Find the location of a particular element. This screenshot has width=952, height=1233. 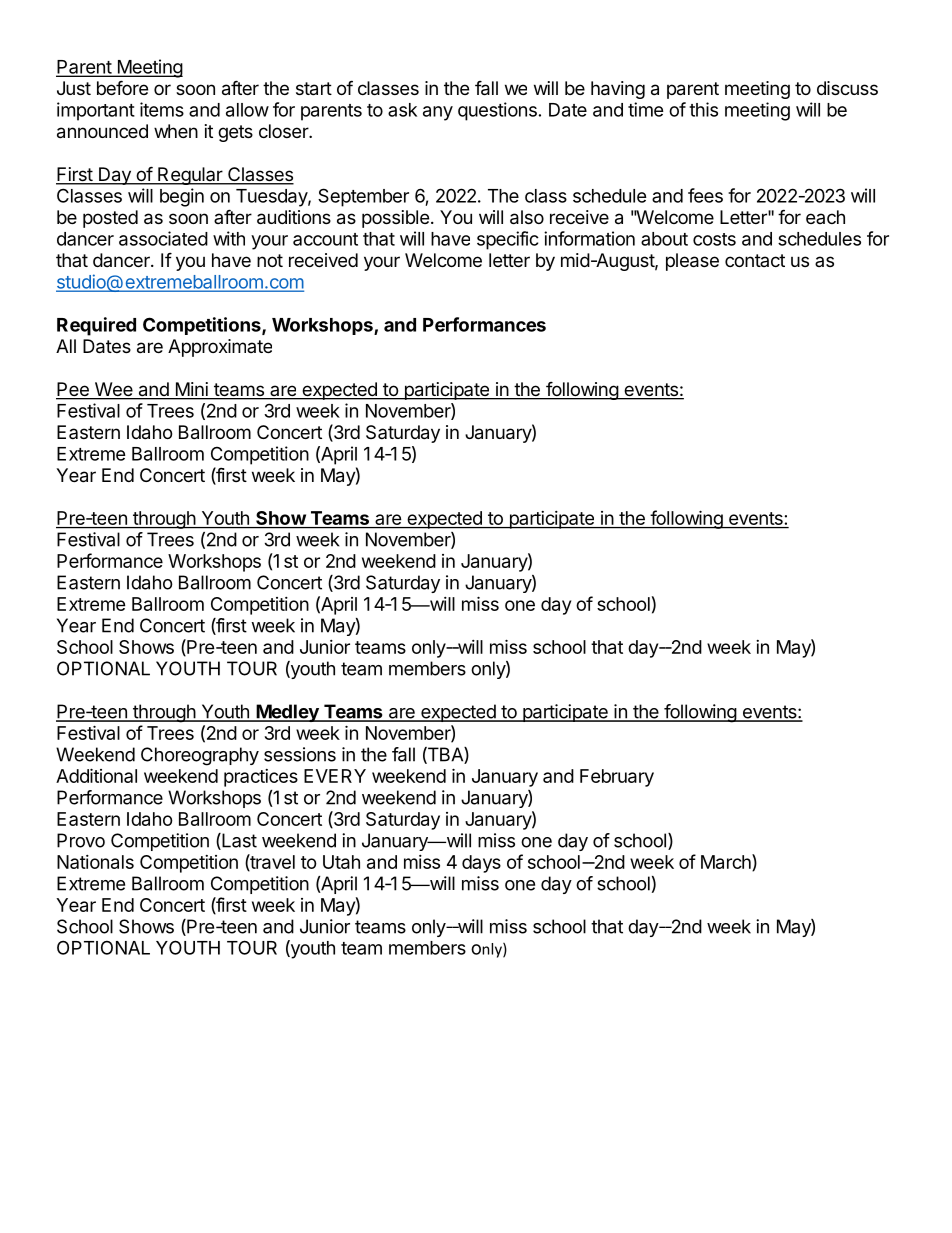

any is located at coordinates (438, 113).
